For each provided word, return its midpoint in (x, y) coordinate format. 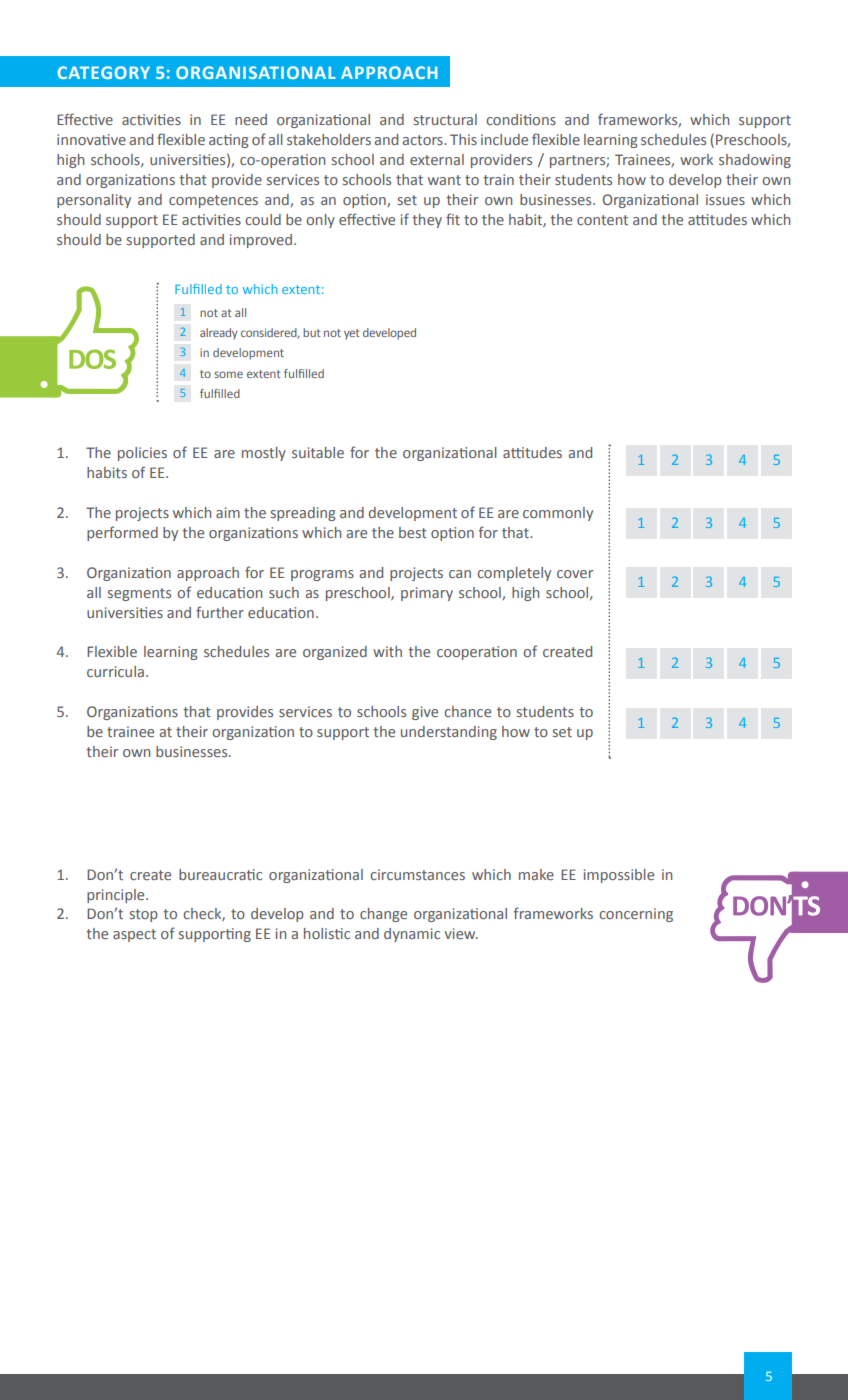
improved (262, 241)
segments (139, 594)
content (602, 220)
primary (427, 594)
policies (142, 454)
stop (144, 915)
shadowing (755, 161)
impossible (619, 876)
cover (575, 574)
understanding (449, 733)
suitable (318, 452)
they (427, 221)
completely (514, 574)
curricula (115, 671)
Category (104, 72)
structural (445, 119)
